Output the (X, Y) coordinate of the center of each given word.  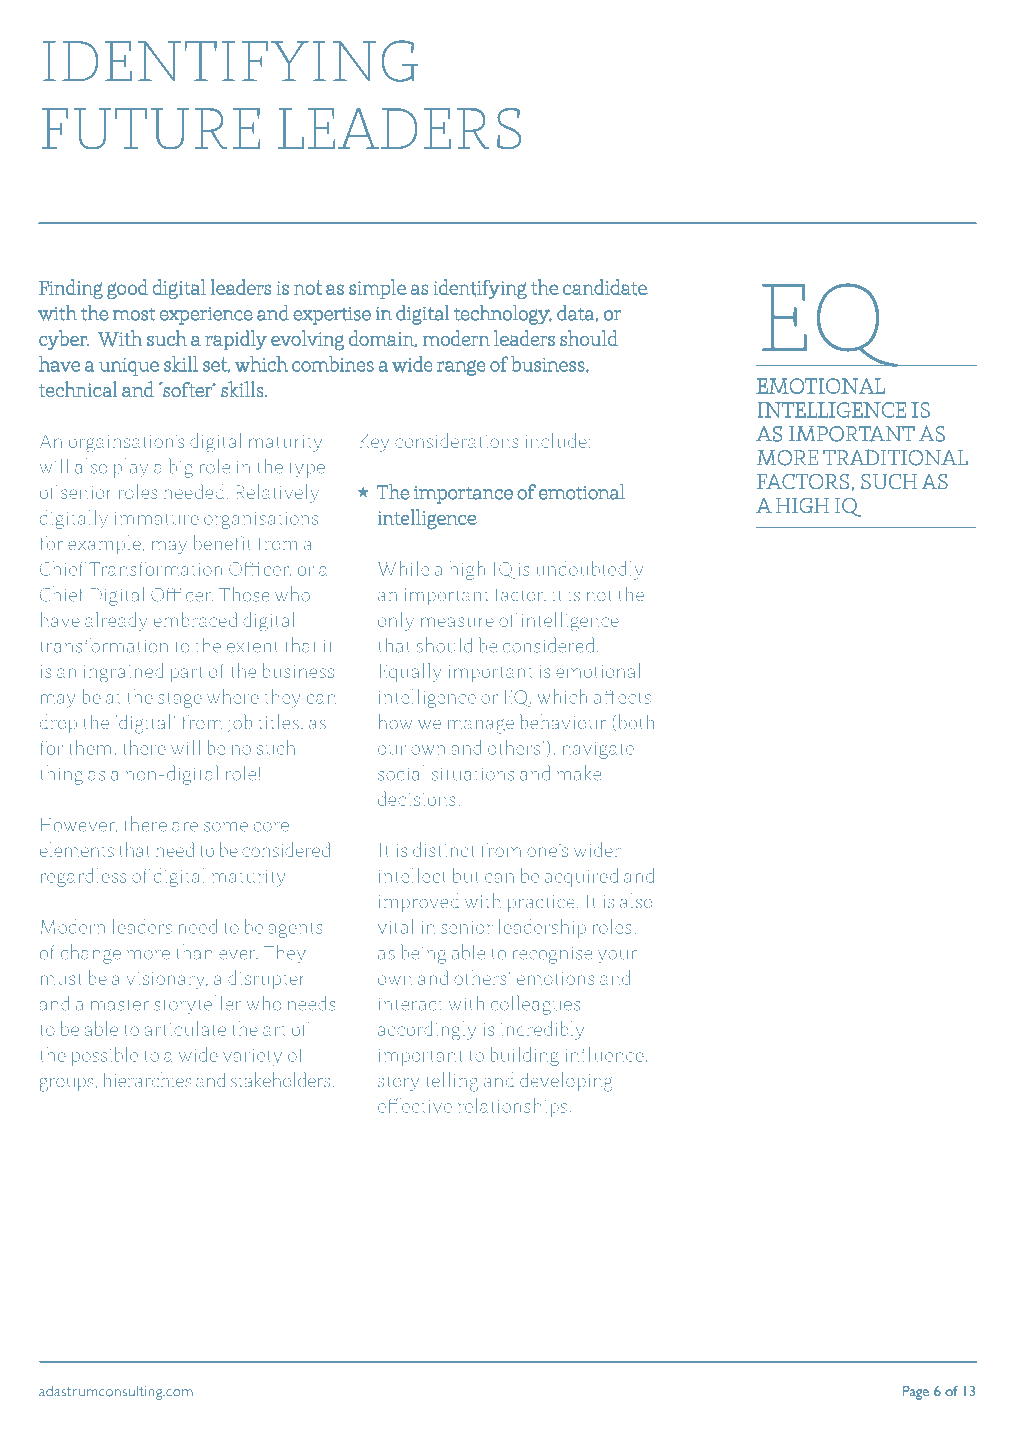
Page (916, 1393)
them (90, 747)
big (181, 468)
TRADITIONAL (895, 457)
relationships (512, 1107)
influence (605, 1054)
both (635, 722)
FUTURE (151, 129)
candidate (605, 287)
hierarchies (147, 1079)
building (524, 1056)
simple (378, 289)
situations (473, 774)
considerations (457, 440)
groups (66, 1084)
